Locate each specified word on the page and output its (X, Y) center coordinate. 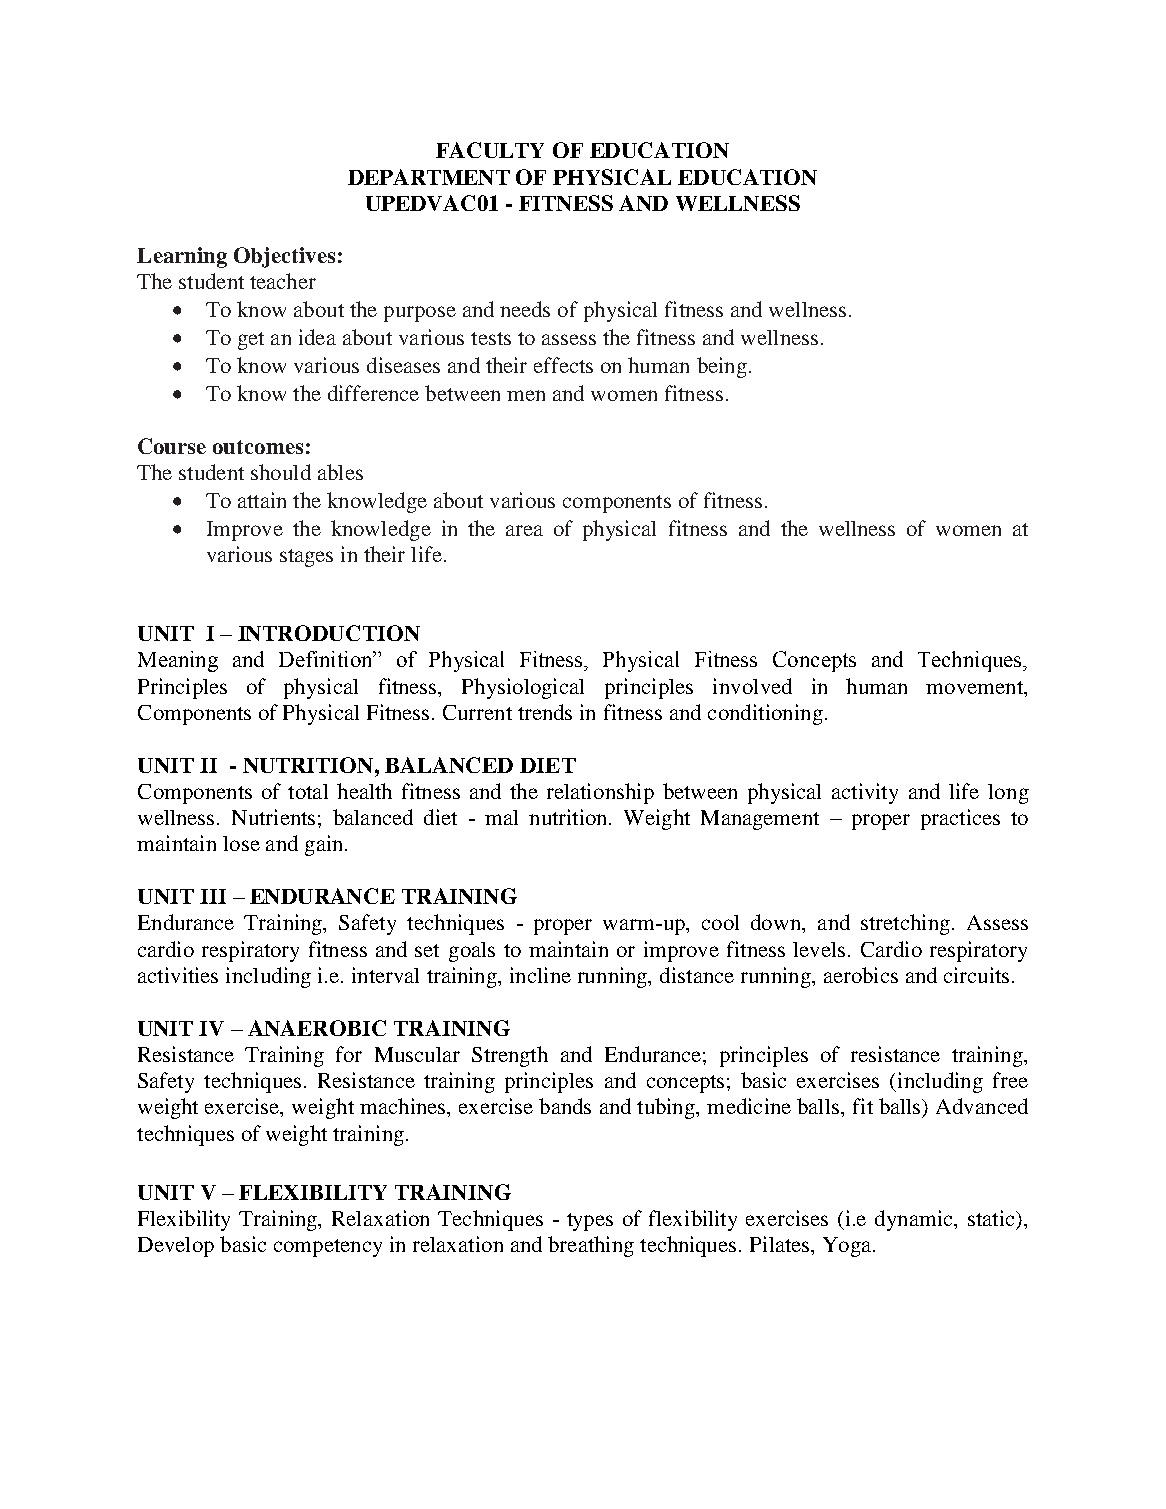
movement (976, 687)
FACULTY (490, 150)
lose (241, 843)
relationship (600, 793)
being (722, 367)
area (524, 530)
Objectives (284, 257)
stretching (905, 924)
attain (262, 500)
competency (328, 1248)
